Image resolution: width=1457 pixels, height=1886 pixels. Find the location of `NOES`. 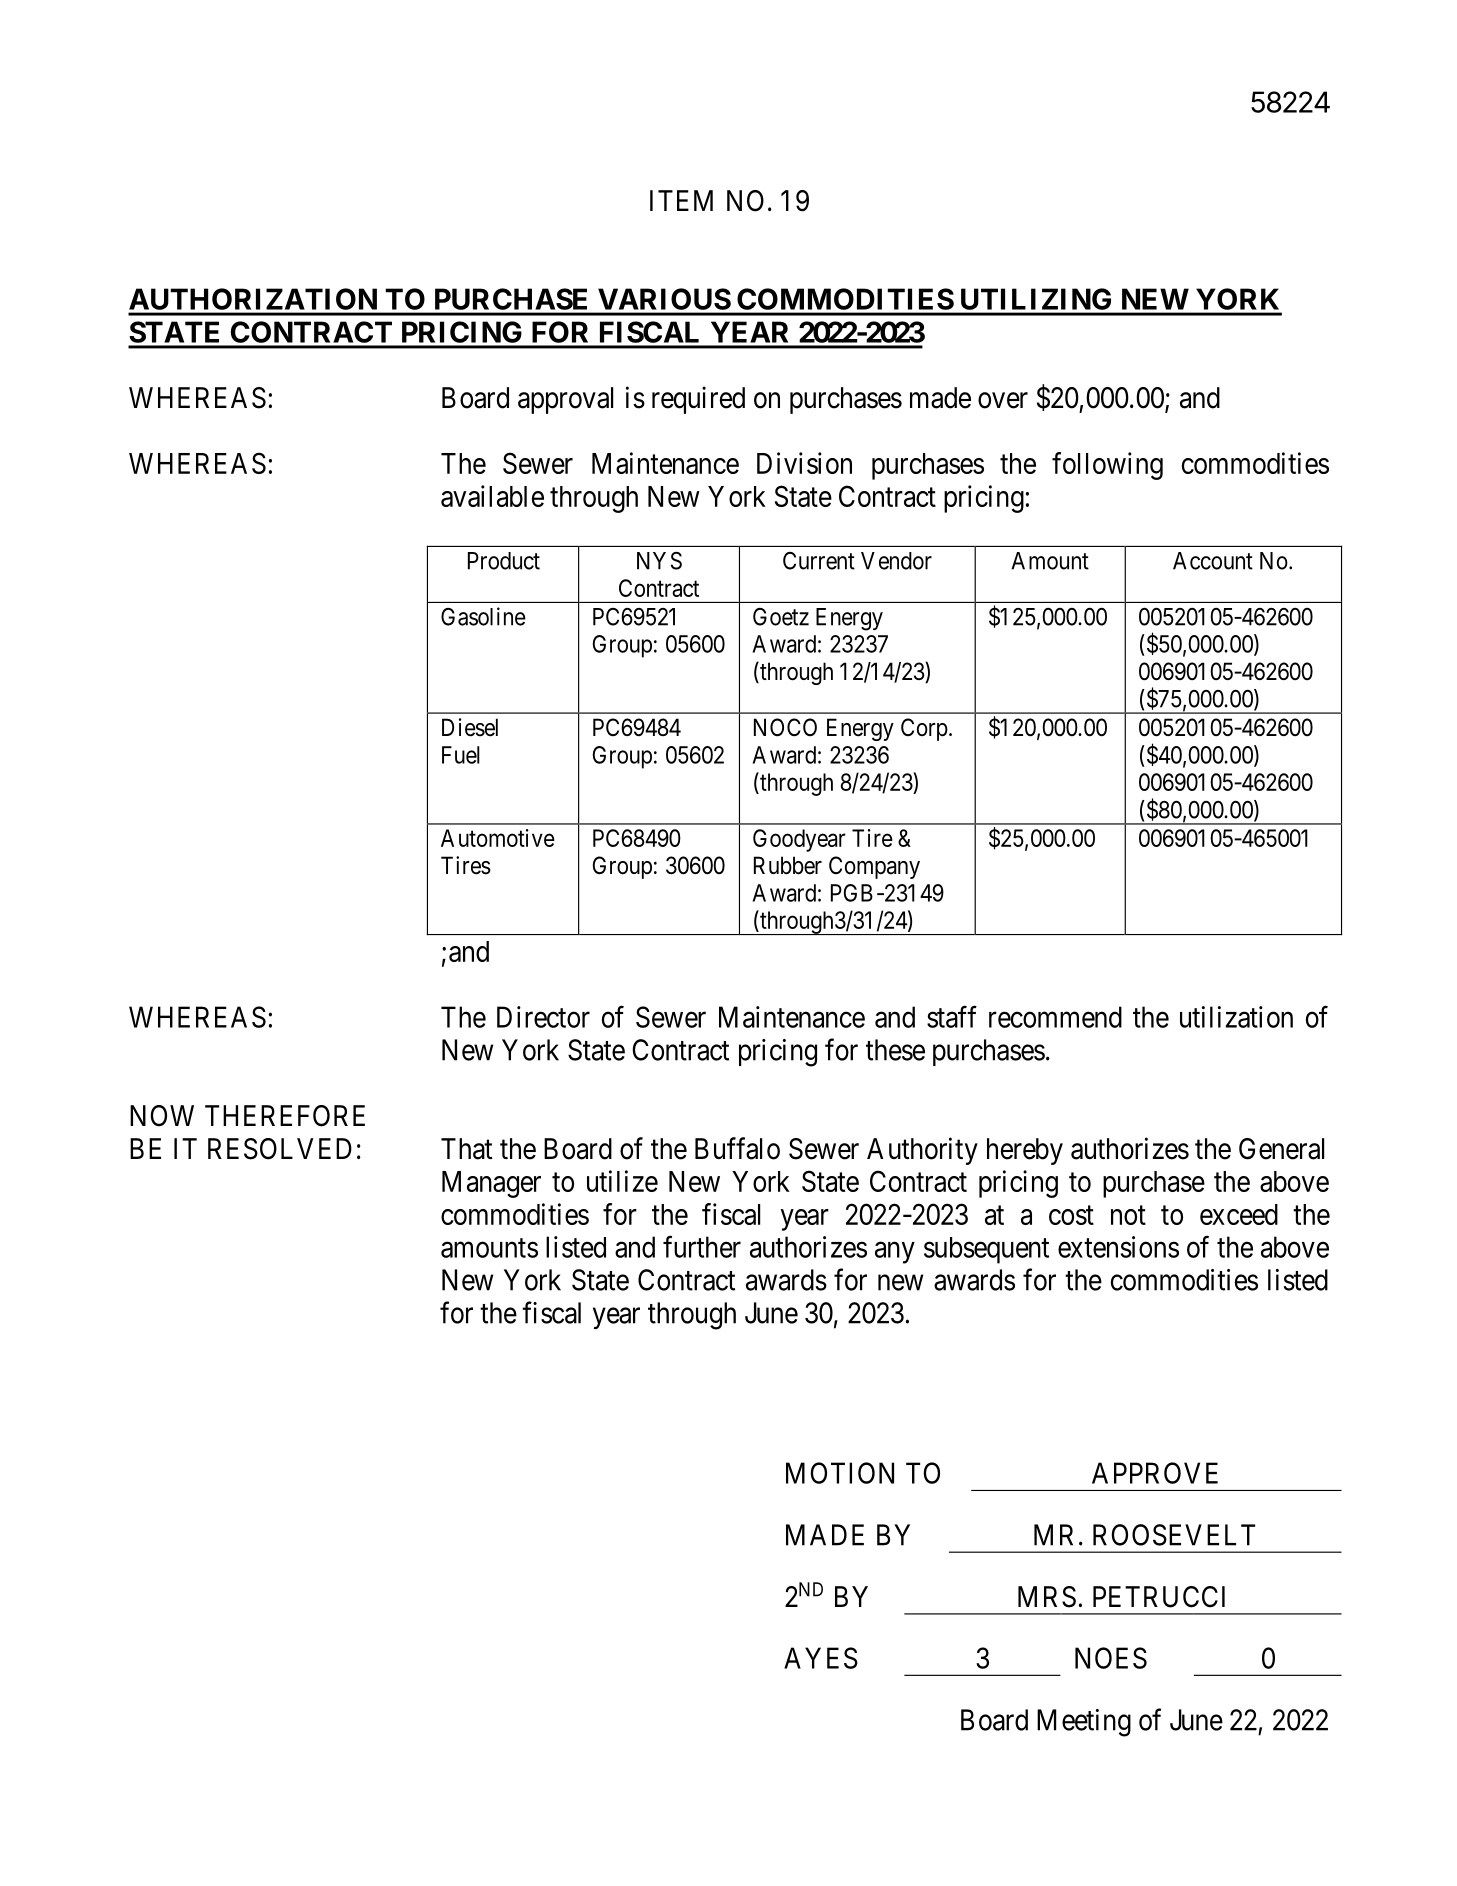

NOES is located at coordinates (1111, 1658).
